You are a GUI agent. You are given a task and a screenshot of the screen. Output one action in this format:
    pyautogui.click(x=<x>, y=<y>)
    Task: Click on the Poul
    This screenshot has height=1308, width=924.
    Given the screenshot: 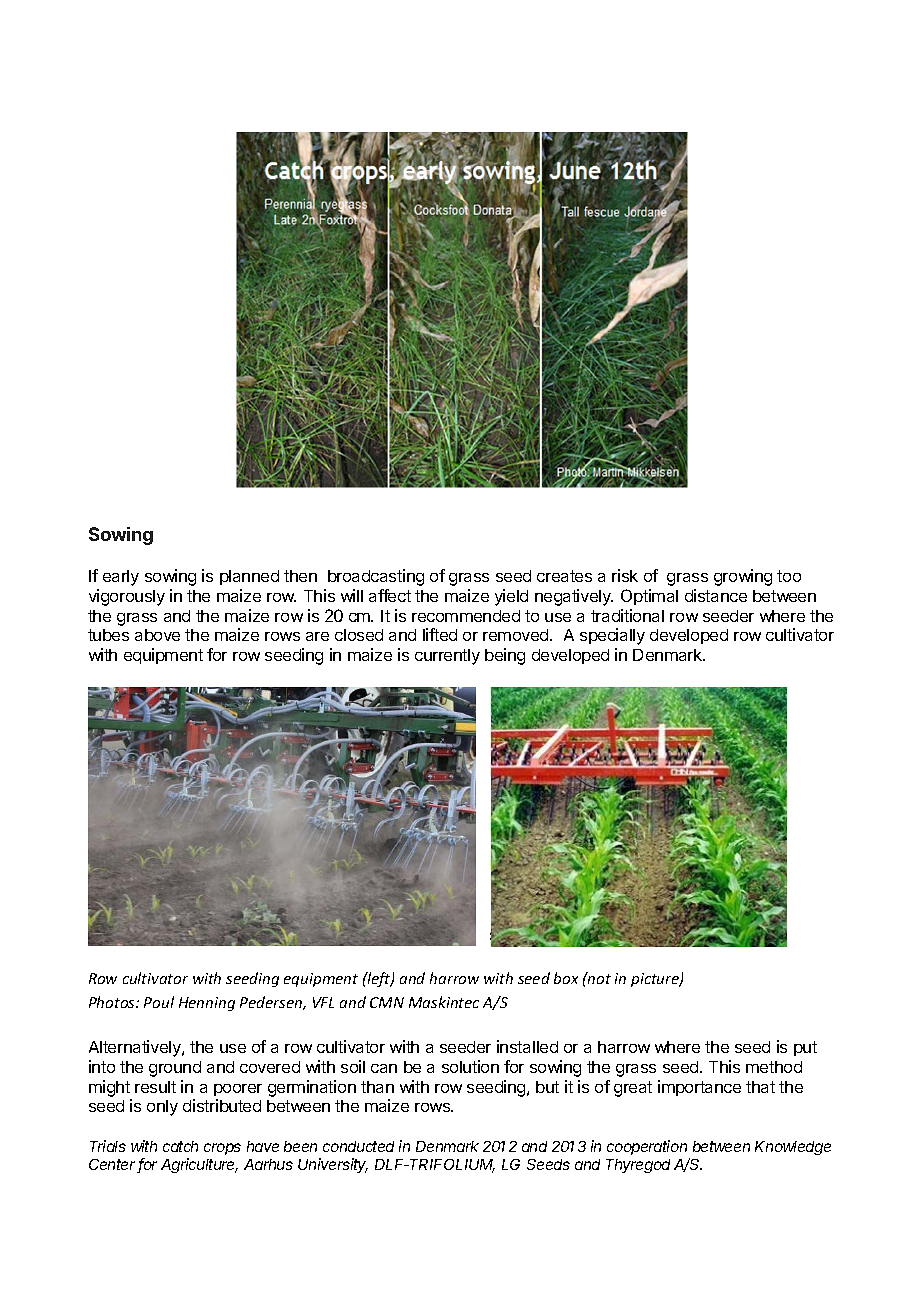 What is the action you would take?
    pyautogui.click(x=159, y=1002)
